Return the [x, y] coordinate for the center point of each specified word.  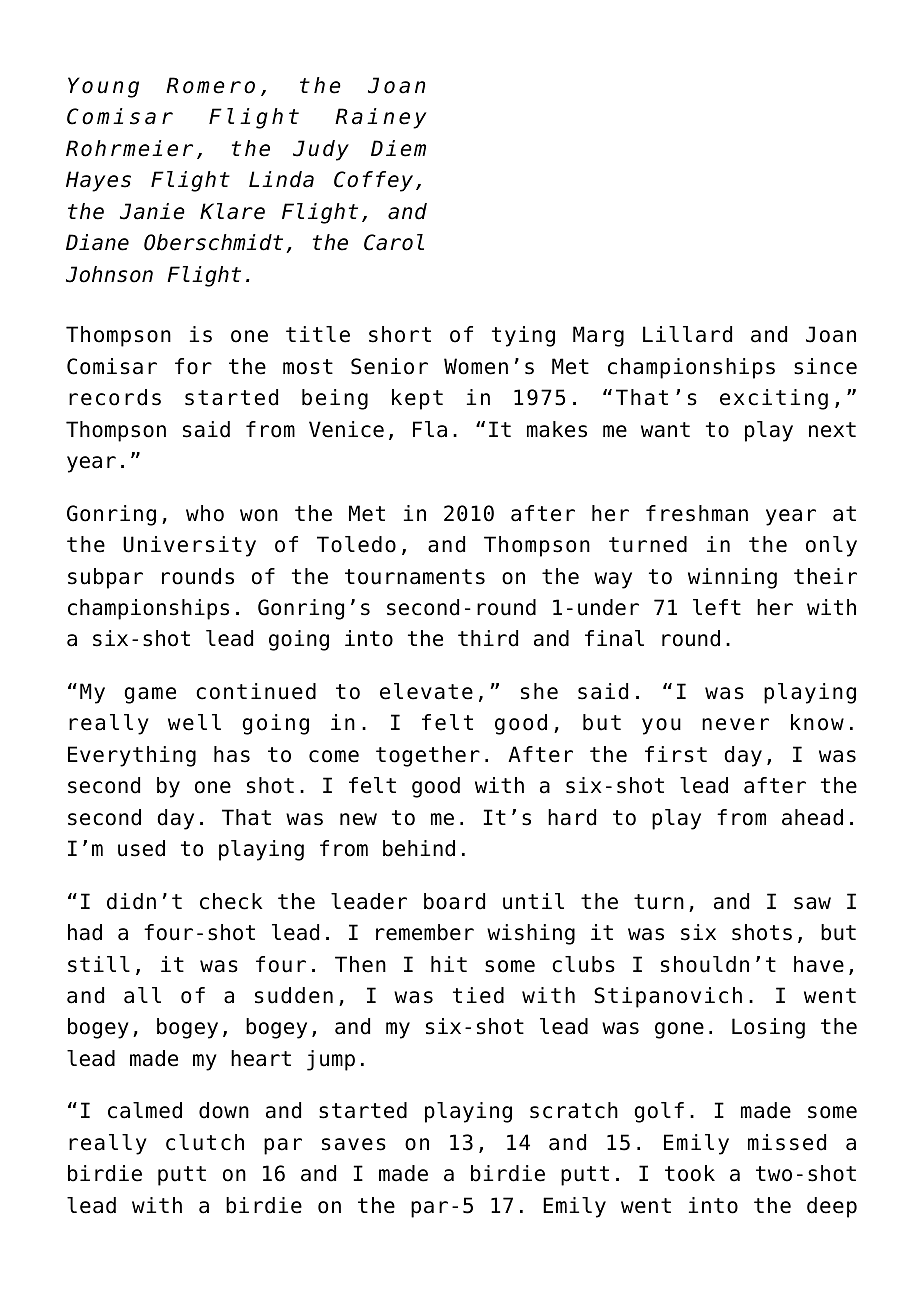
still [99, 964]
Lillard [687, 334]
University [189, 546]
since [825, 366]
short [400, 334]
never [735, 724]
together [428, 756]
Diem [398, 148]
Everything [132, 756]
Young [103, 87]
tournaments [415, 577]
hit [449, 964]
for [193, 366]
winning [732, 578]
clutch [205, 1142]
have [819, 964]
